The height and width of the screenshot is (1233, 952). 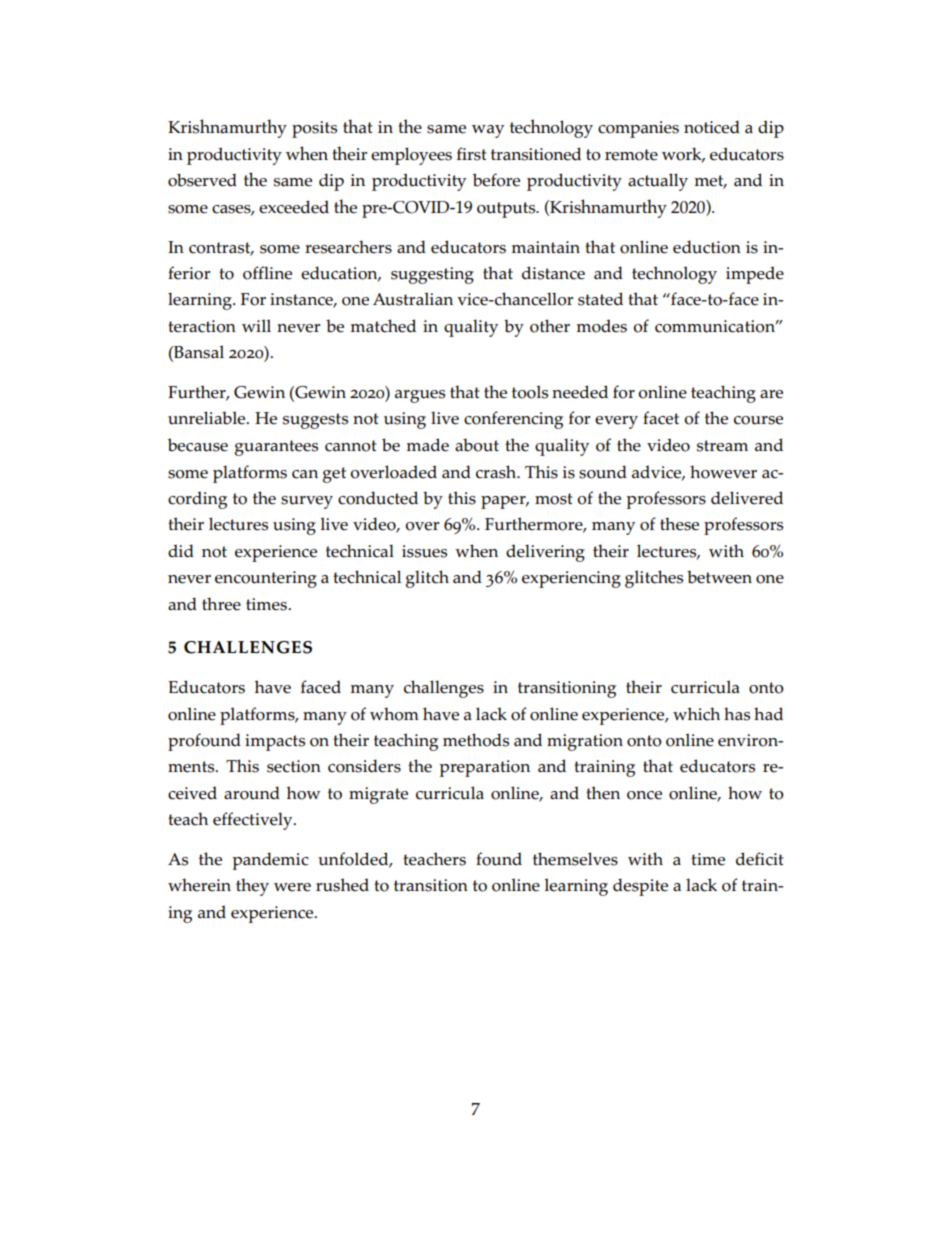 What do you see at coordinates (271, 861) in the screenshot?
I see `pandemic` at bounding box center [271, 861].
